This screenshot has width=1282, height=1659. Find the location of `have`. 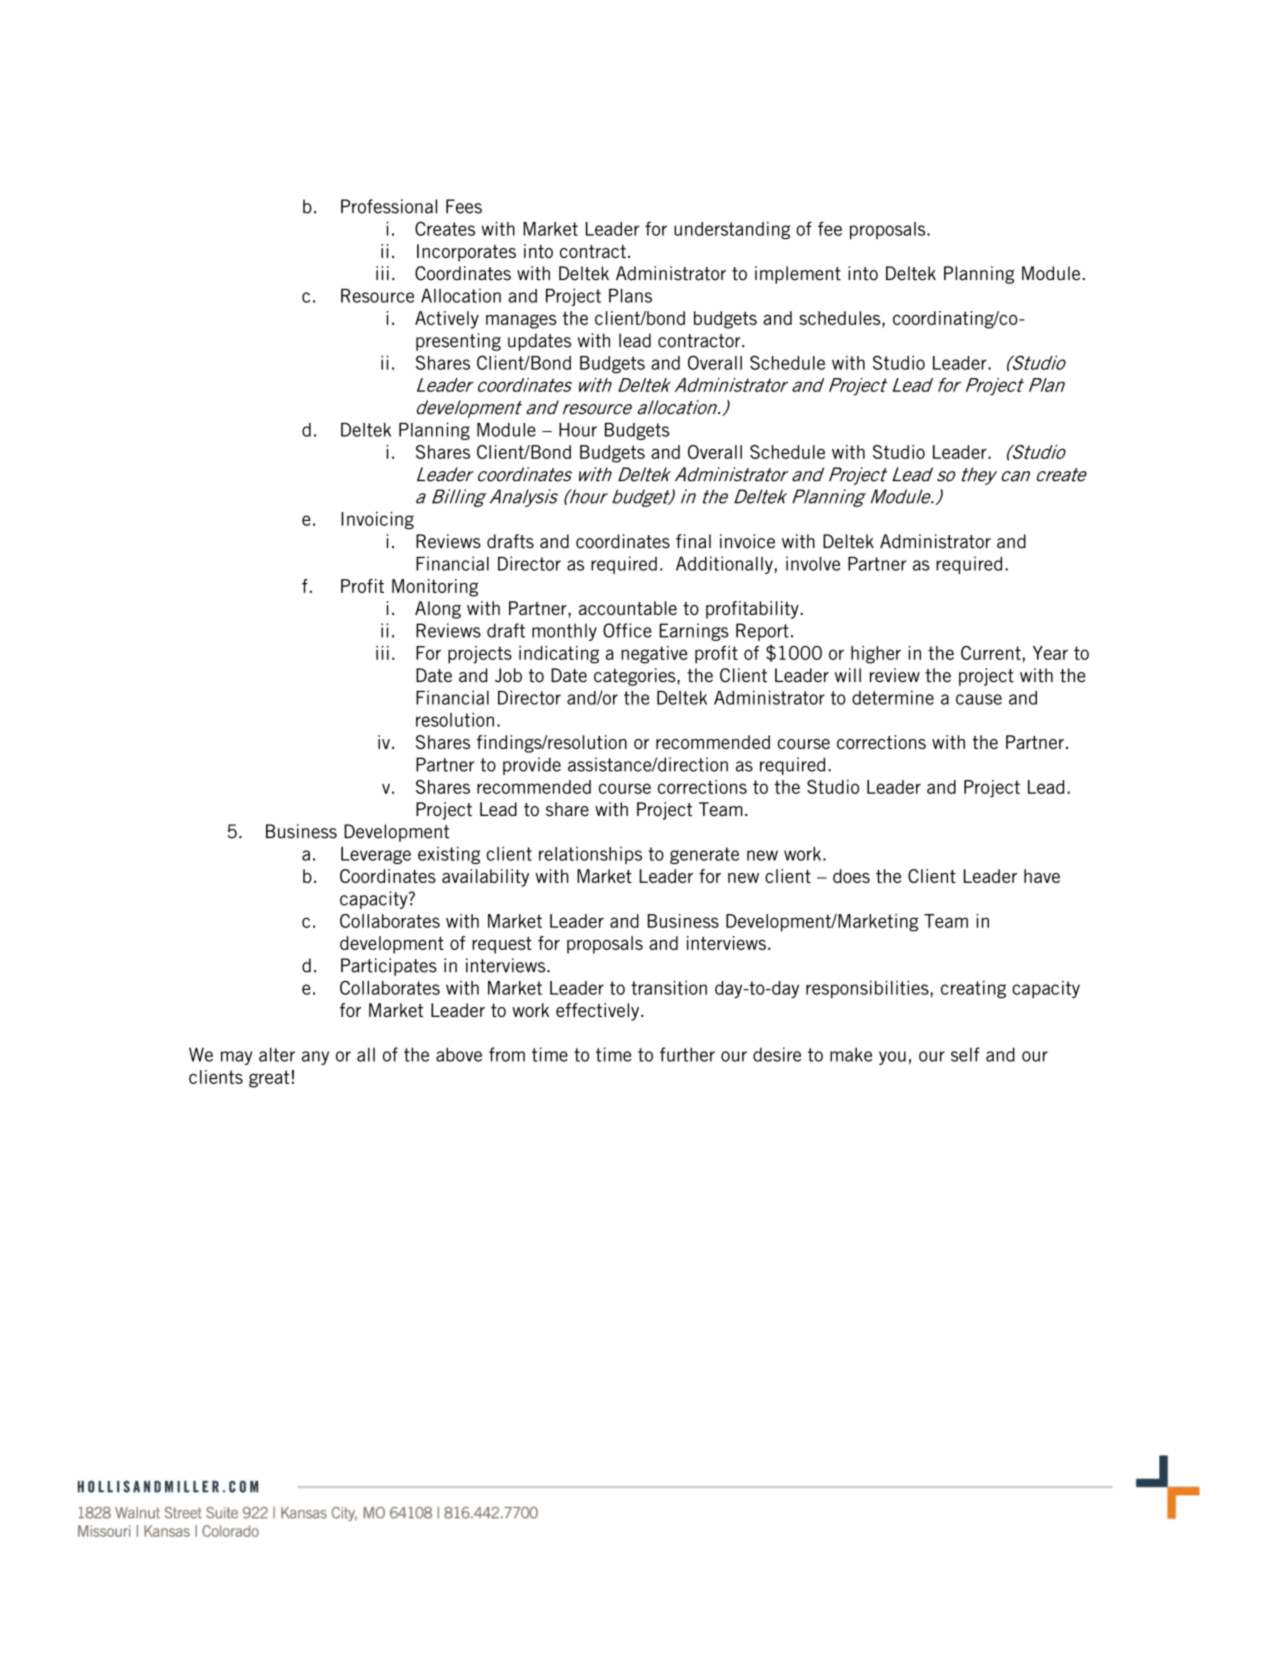

have is located at coordinates (1042, 876).
